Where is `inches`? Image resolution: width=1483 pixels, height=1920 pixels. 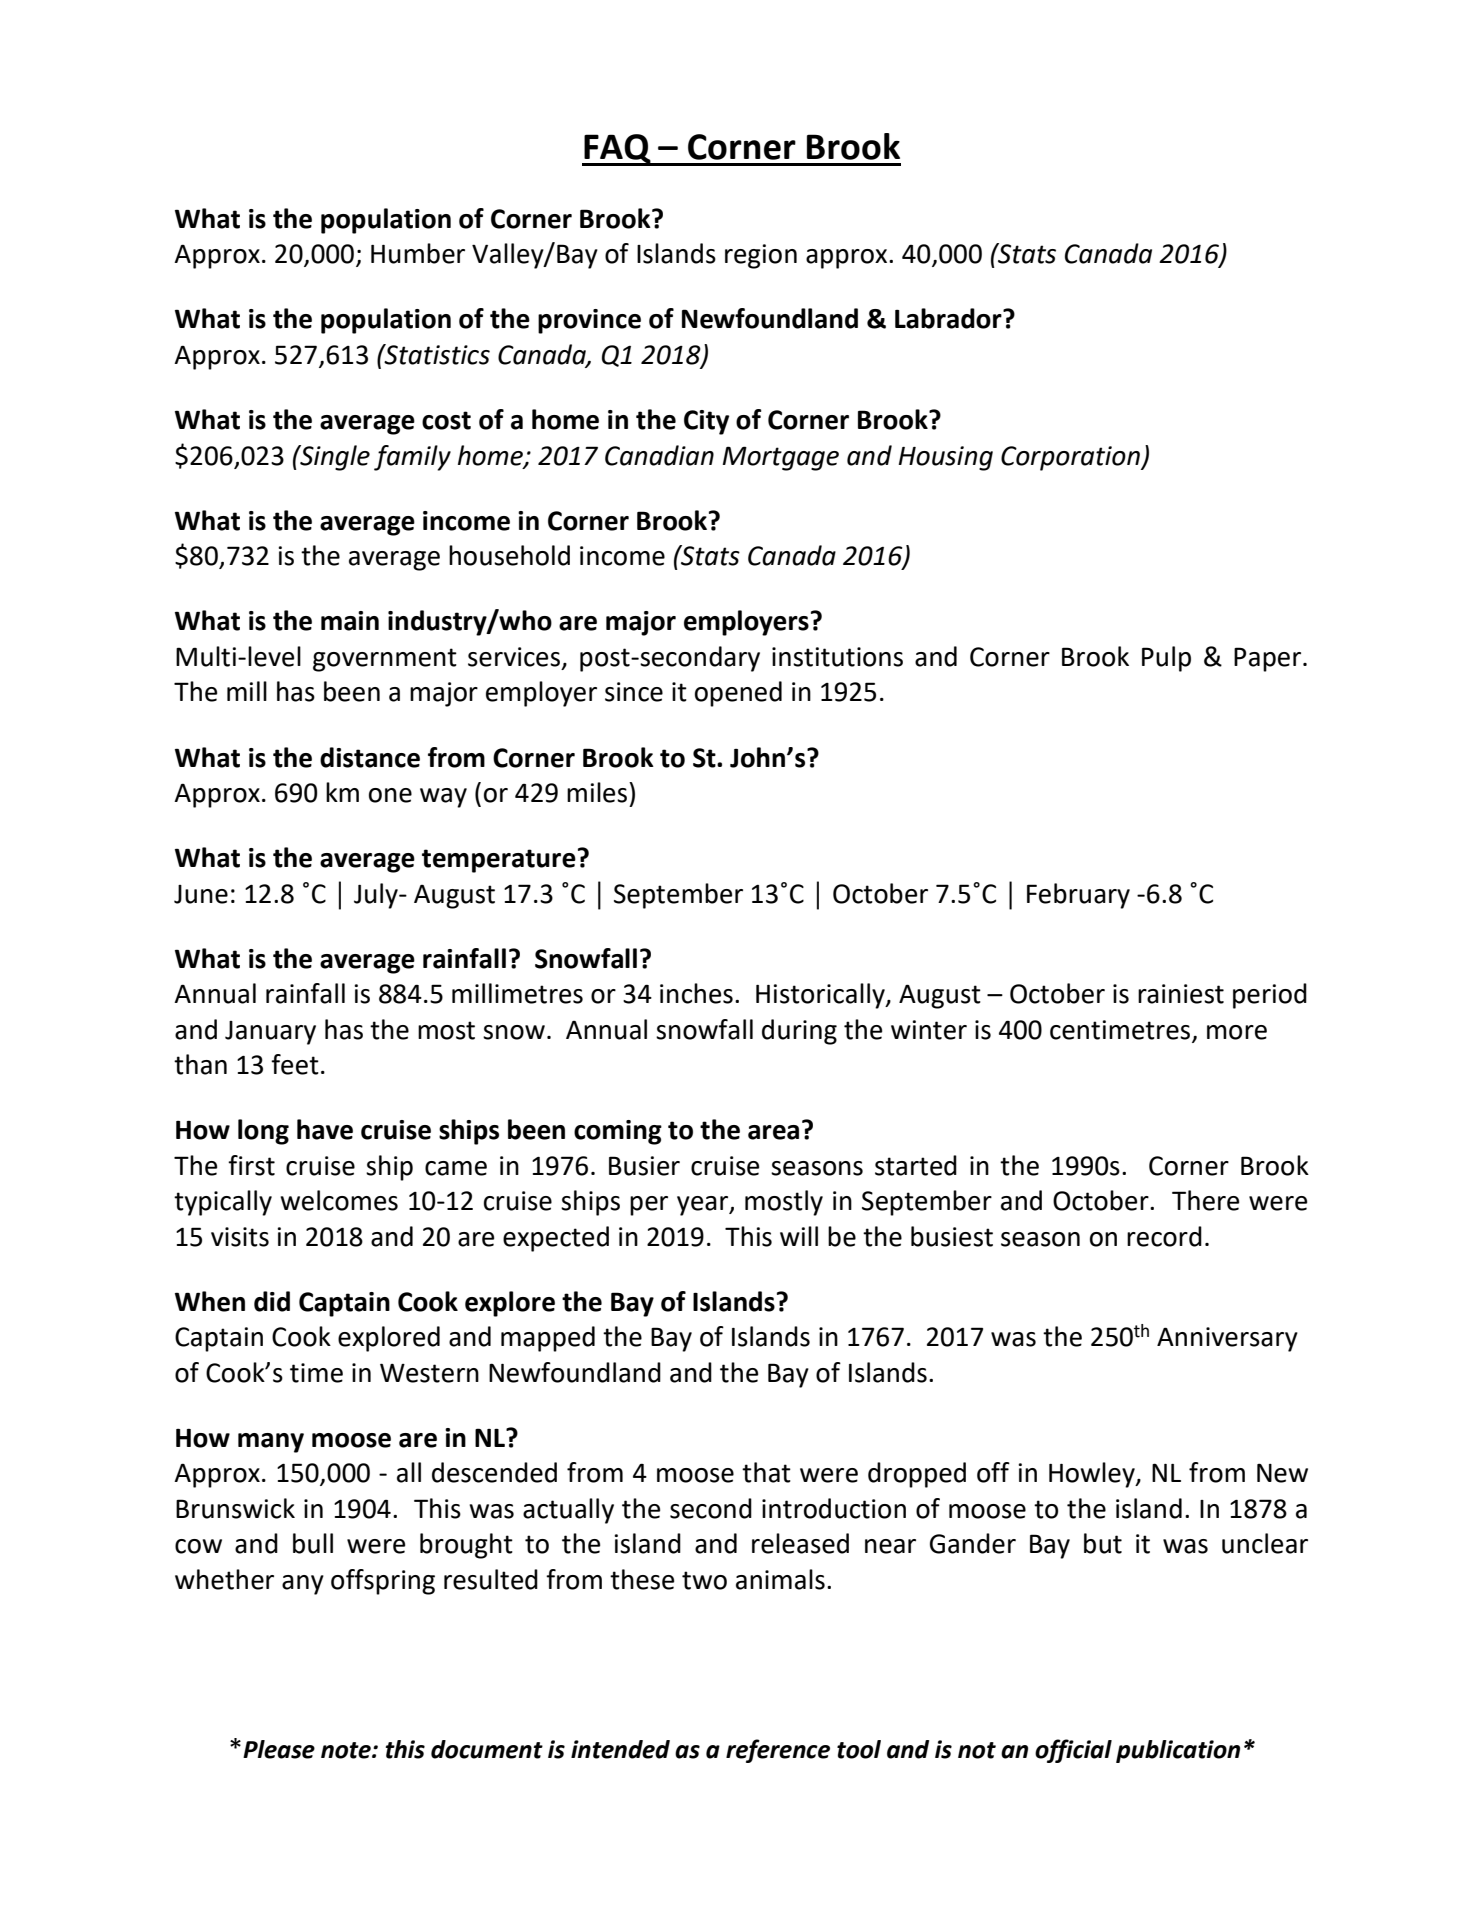 inches is located at coordinates (696, 993).
